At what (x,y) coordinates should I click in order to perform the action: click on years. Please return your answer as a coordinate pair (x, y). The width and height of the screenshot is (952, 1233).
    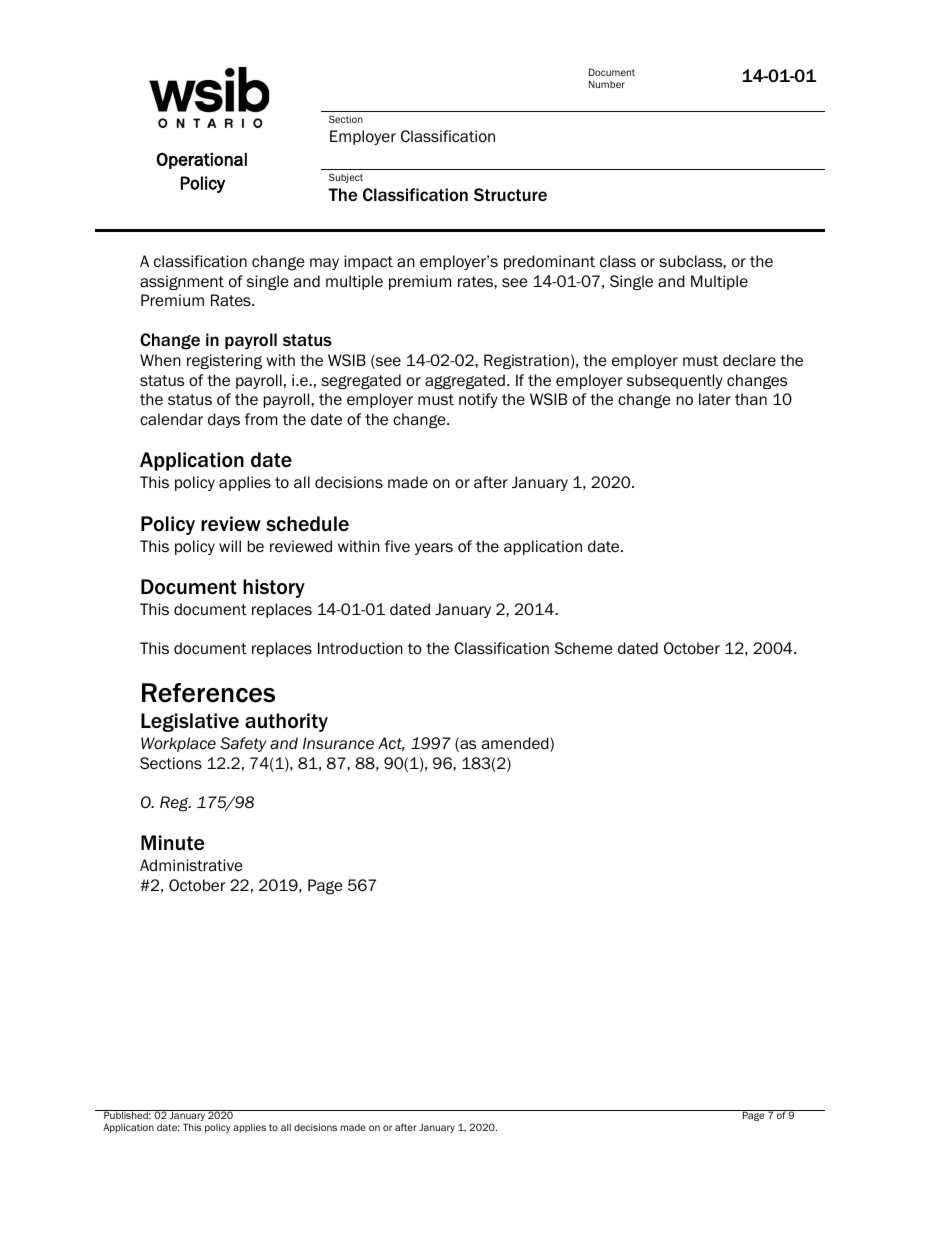
    Looking at the image, I should click on (434, 549).
